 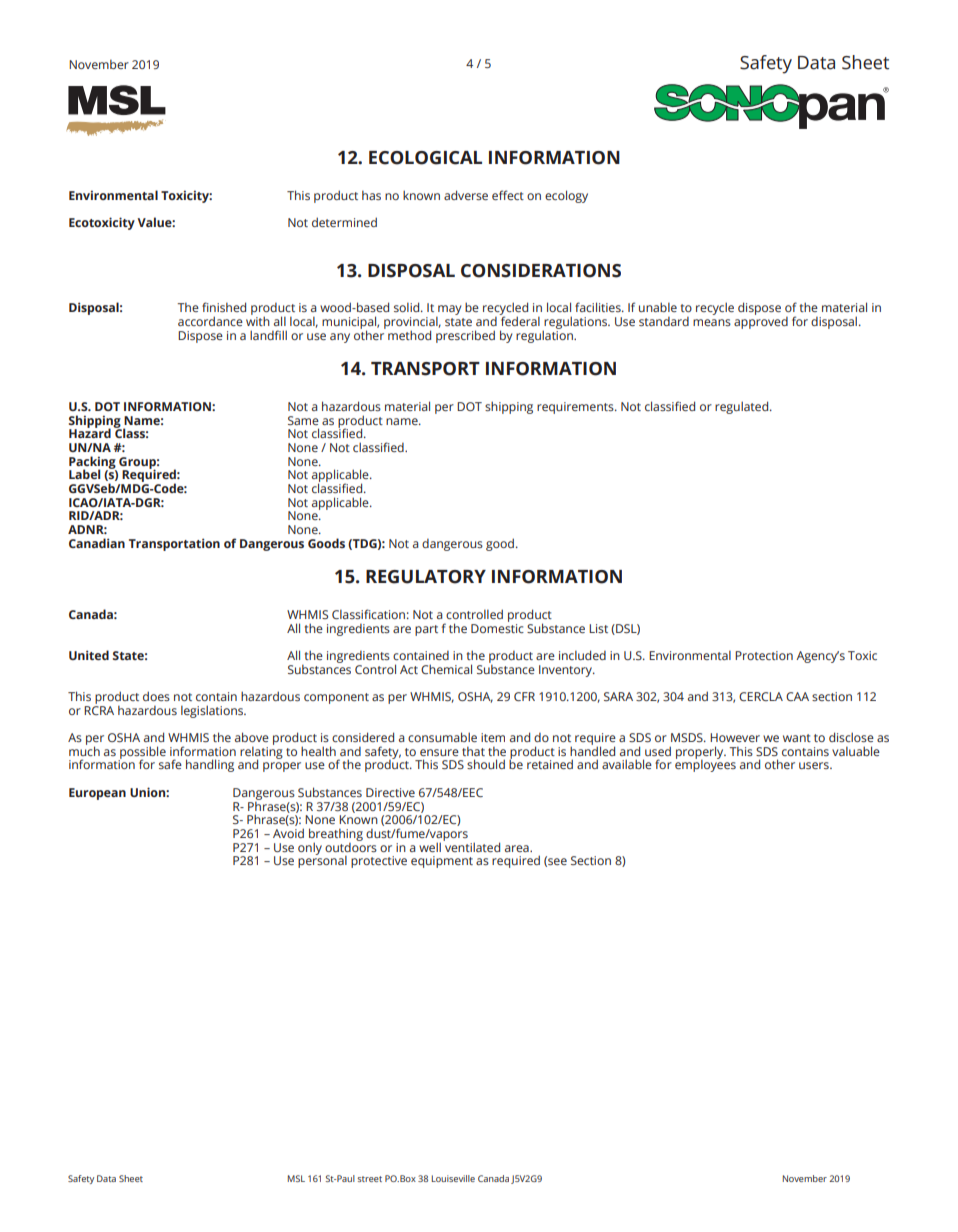 I want to click on Packing, so click(x=93, y=463).
